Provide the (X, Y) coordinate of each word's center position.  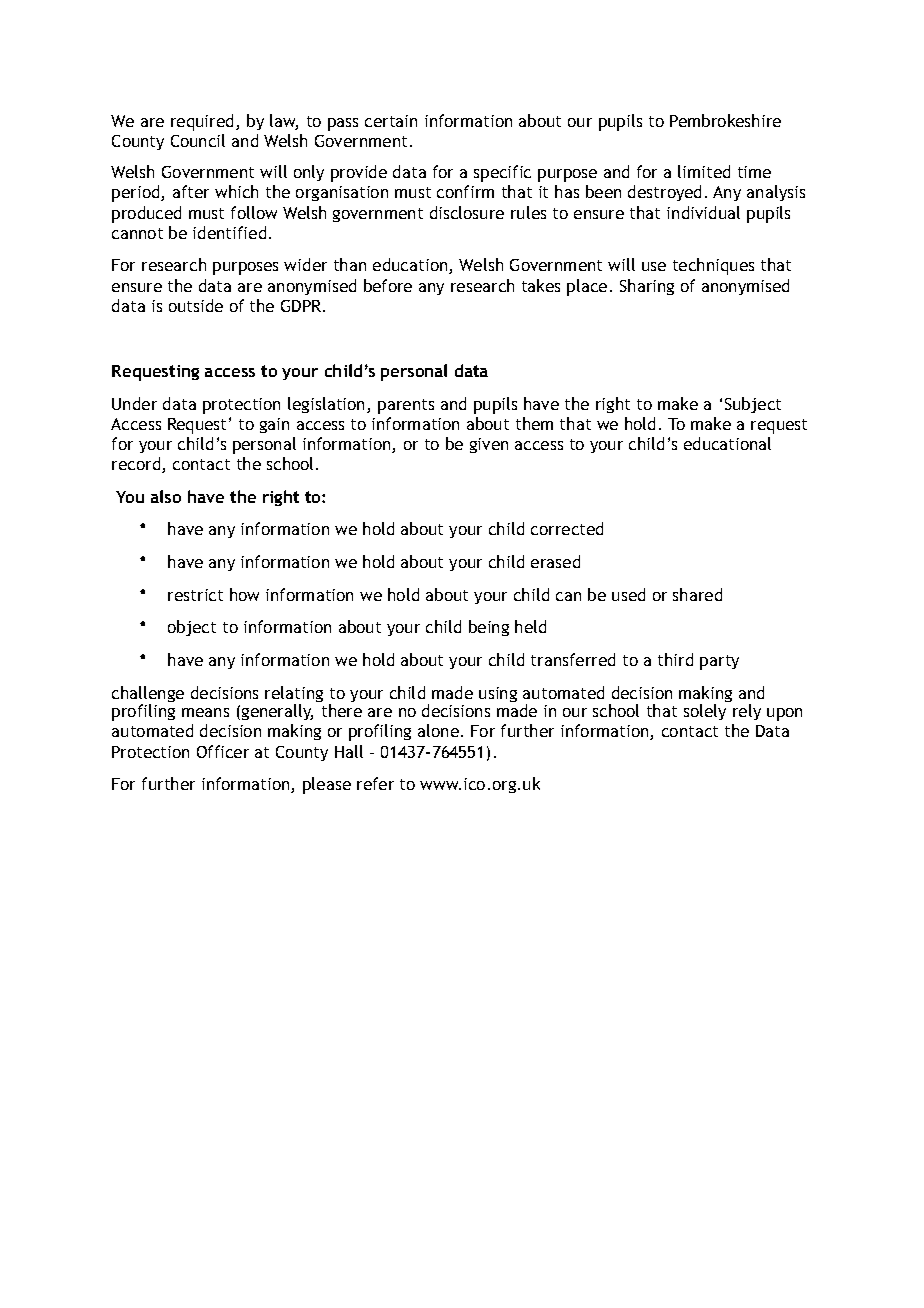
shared (697, 594)
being (489, 628)
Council (198, 140)
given (489, 445)
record (137, 465)
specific (502, 173)
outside (196, 305)
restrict (195, 595)
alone (438, 730)
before (388, 285)
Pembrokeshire (725, 120)
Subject (753, 405)
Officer (223, 751)
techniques (713, 266)
